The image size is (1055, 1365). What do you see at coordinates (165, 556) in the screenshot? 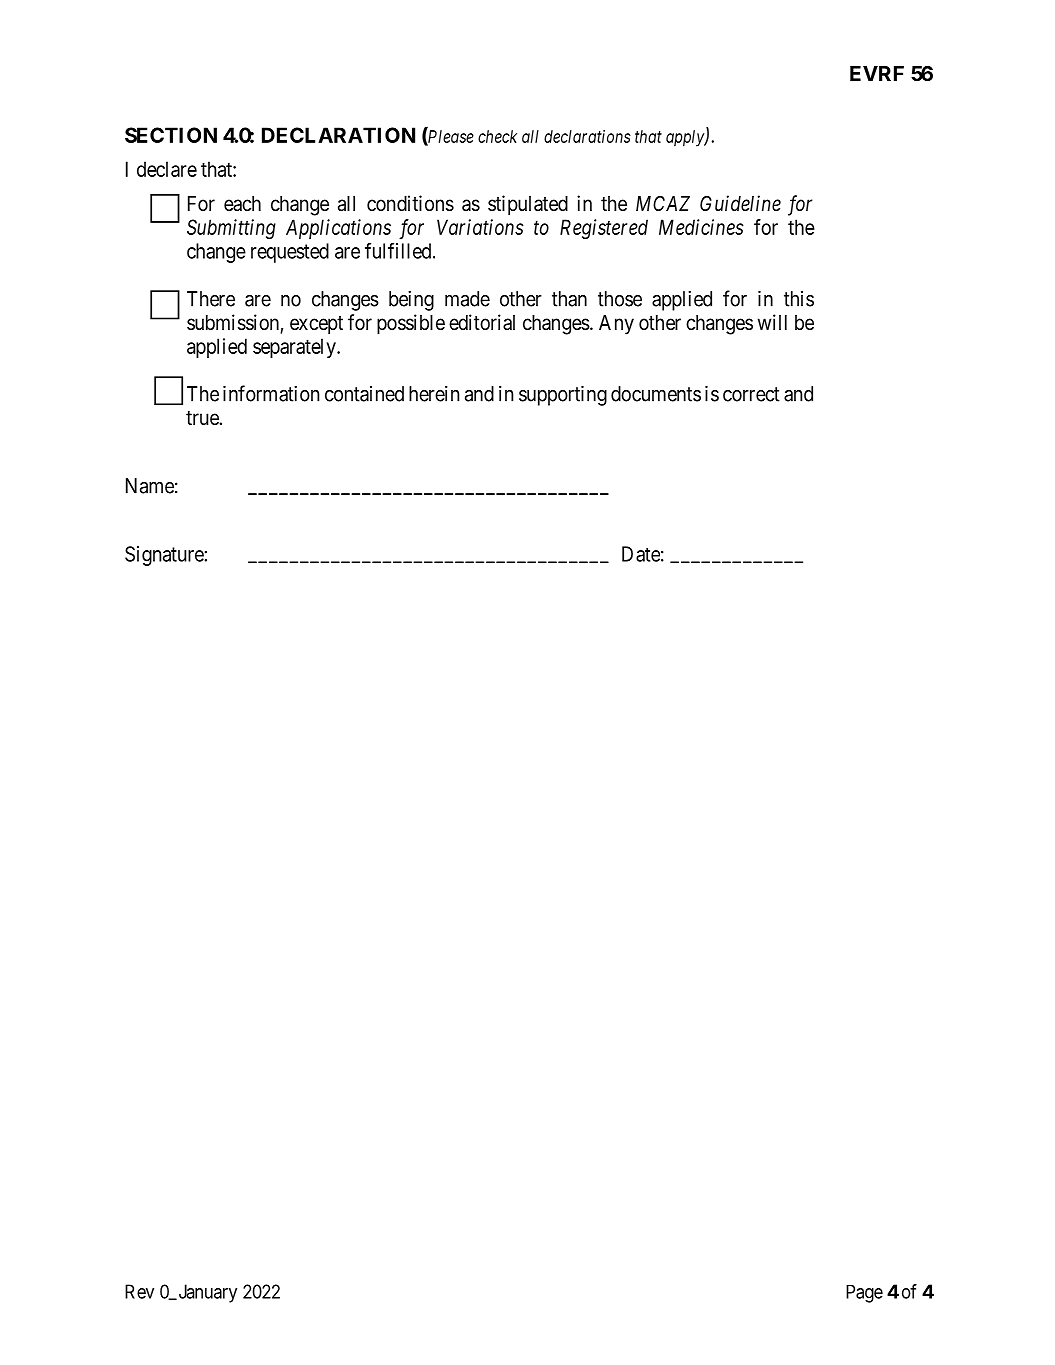
I see `Signature` at bounding box center [165, 556].
